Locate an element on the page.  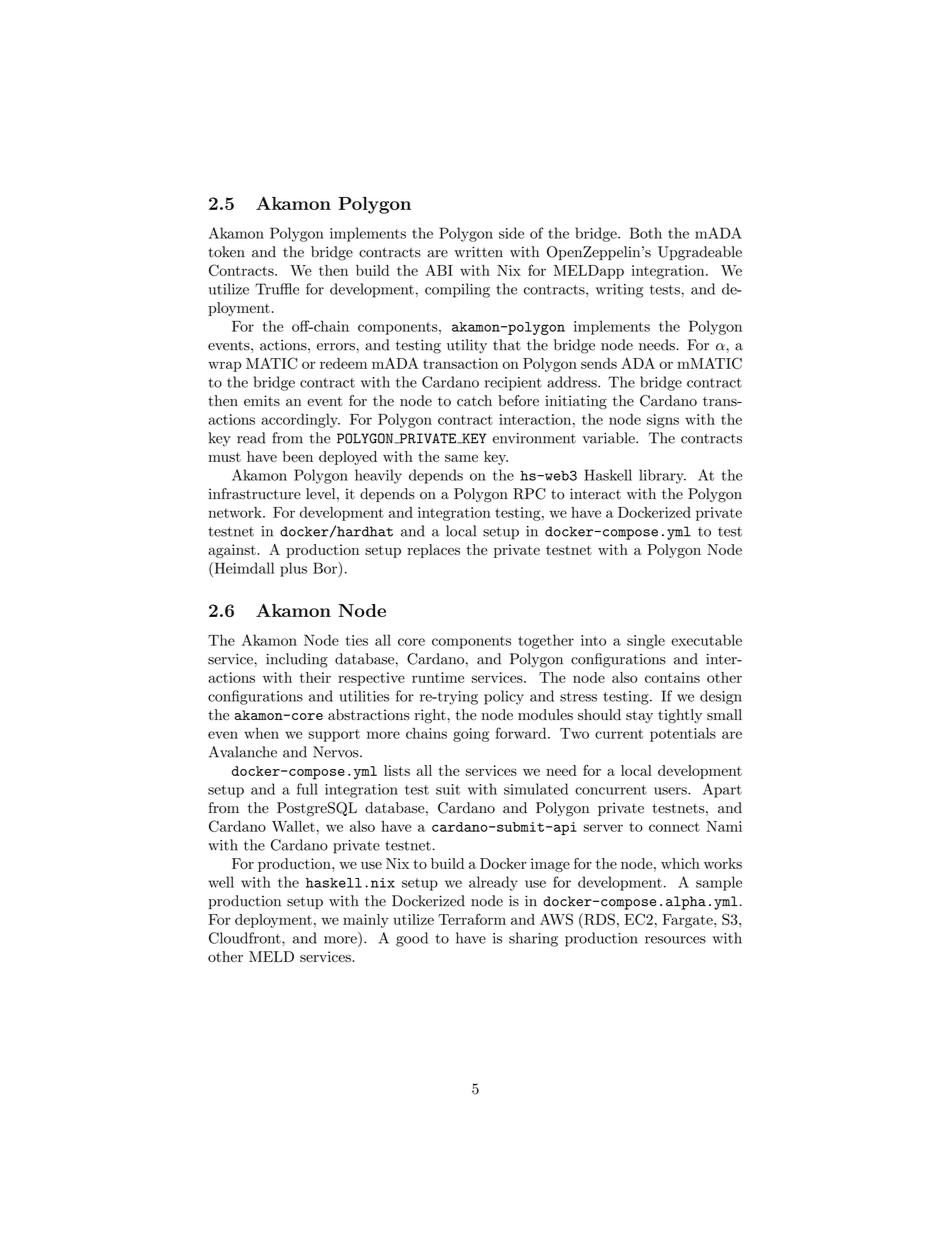
Both is located at coordinates (646, 233).
